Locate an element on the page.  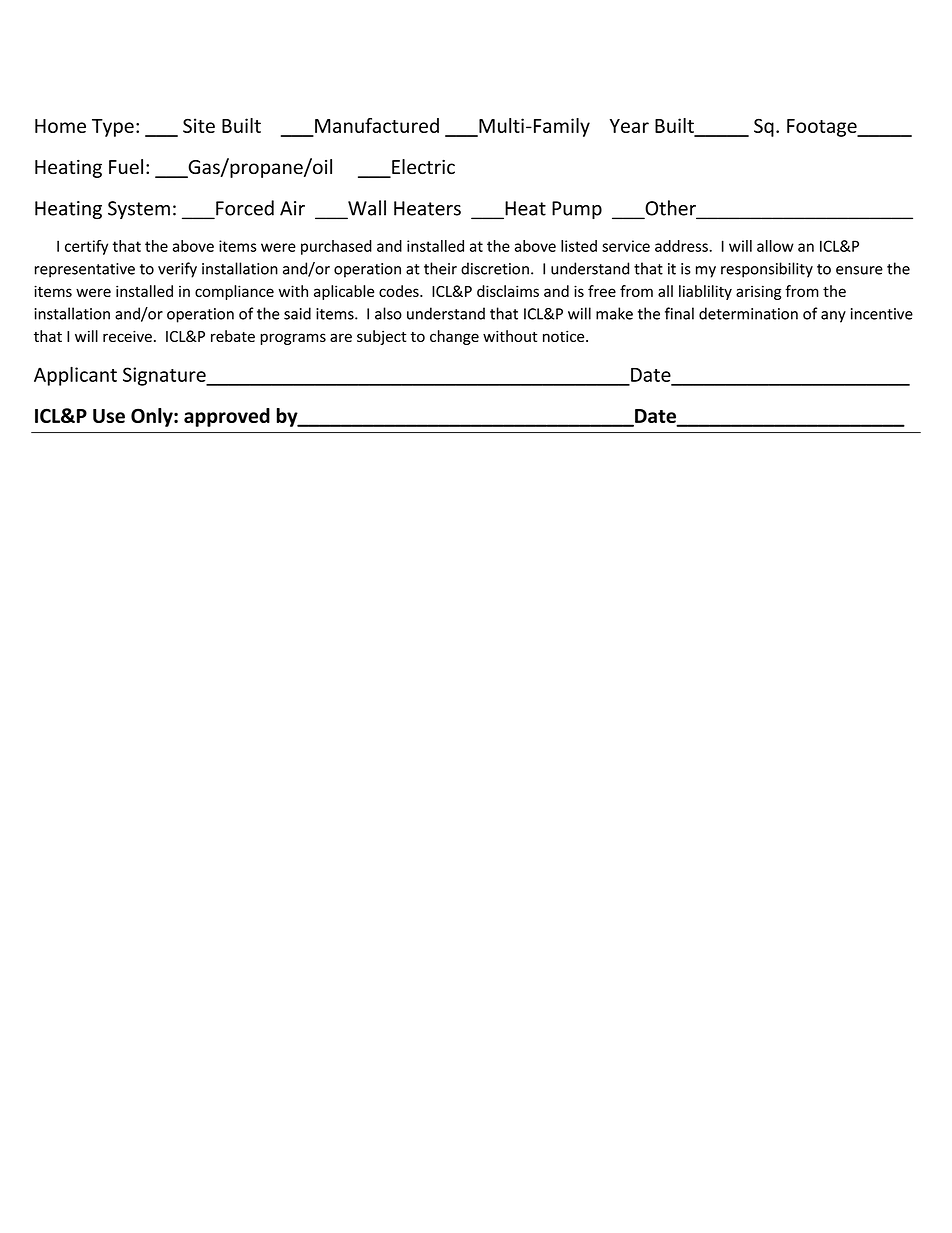
listed is located at coordinates (579, 246).
